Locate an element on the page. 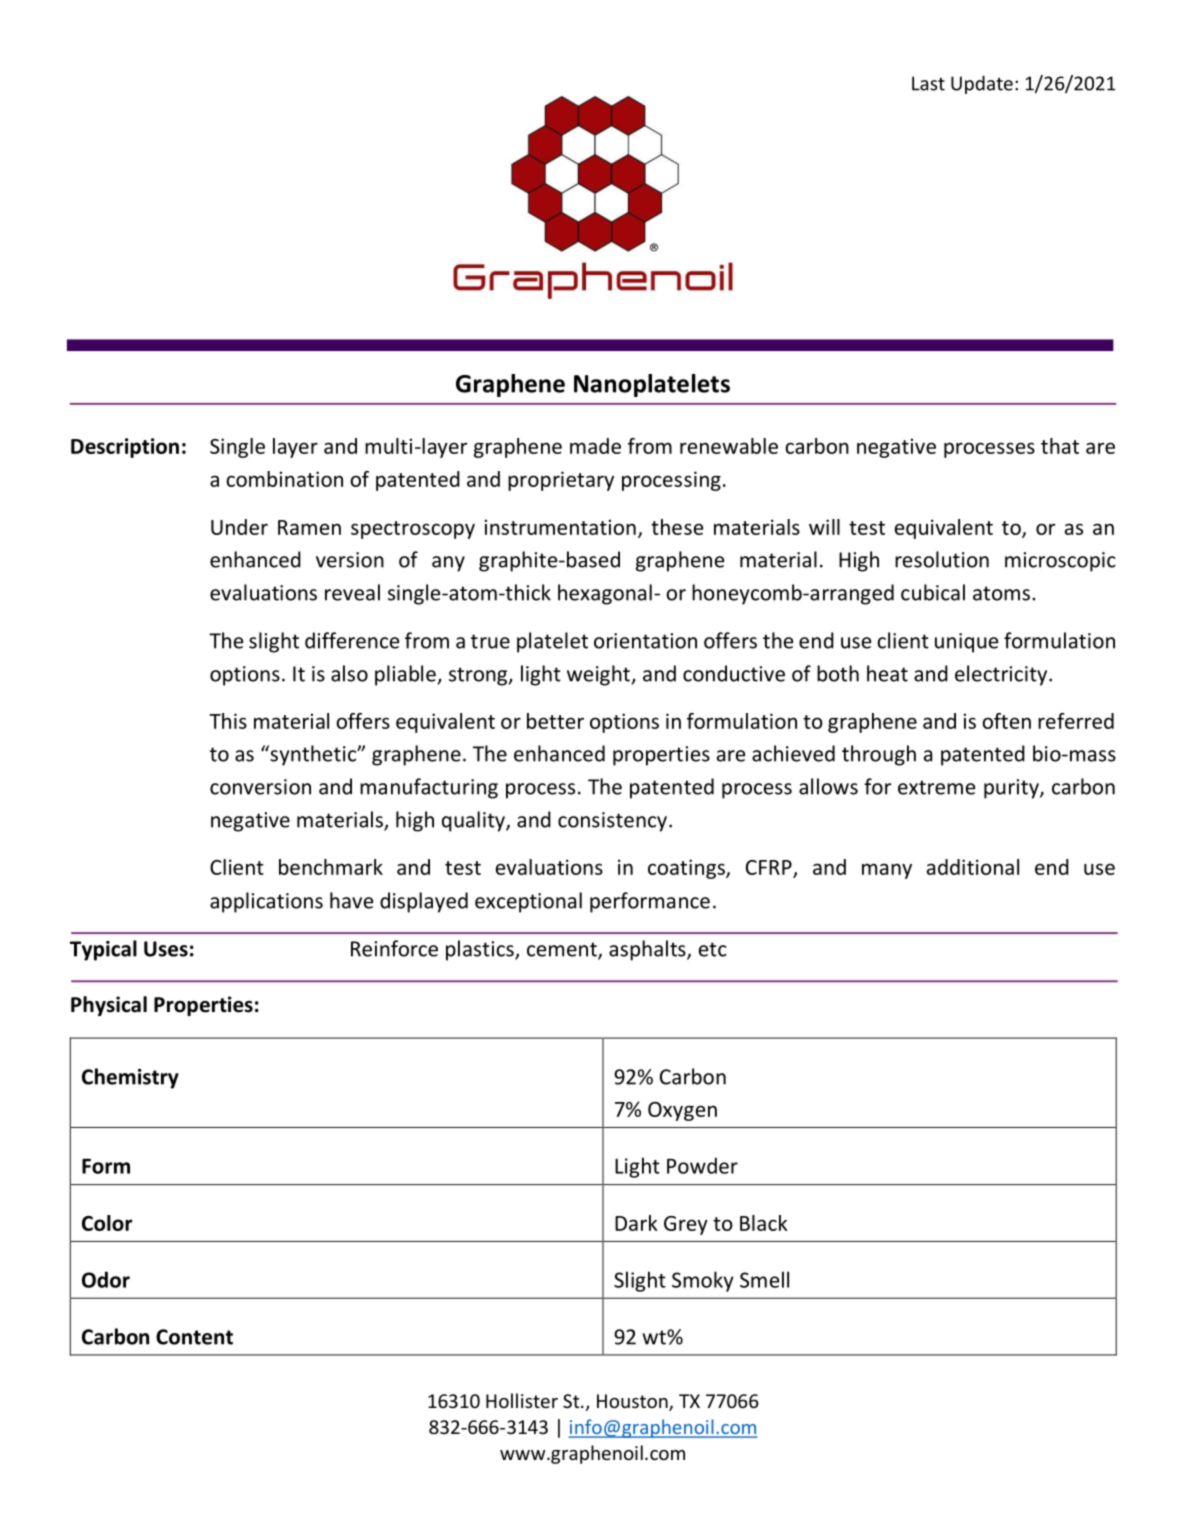 Image resolution: width=1186 pixels, height=1535 pixels. Under is located at coordinates (239, 527).
